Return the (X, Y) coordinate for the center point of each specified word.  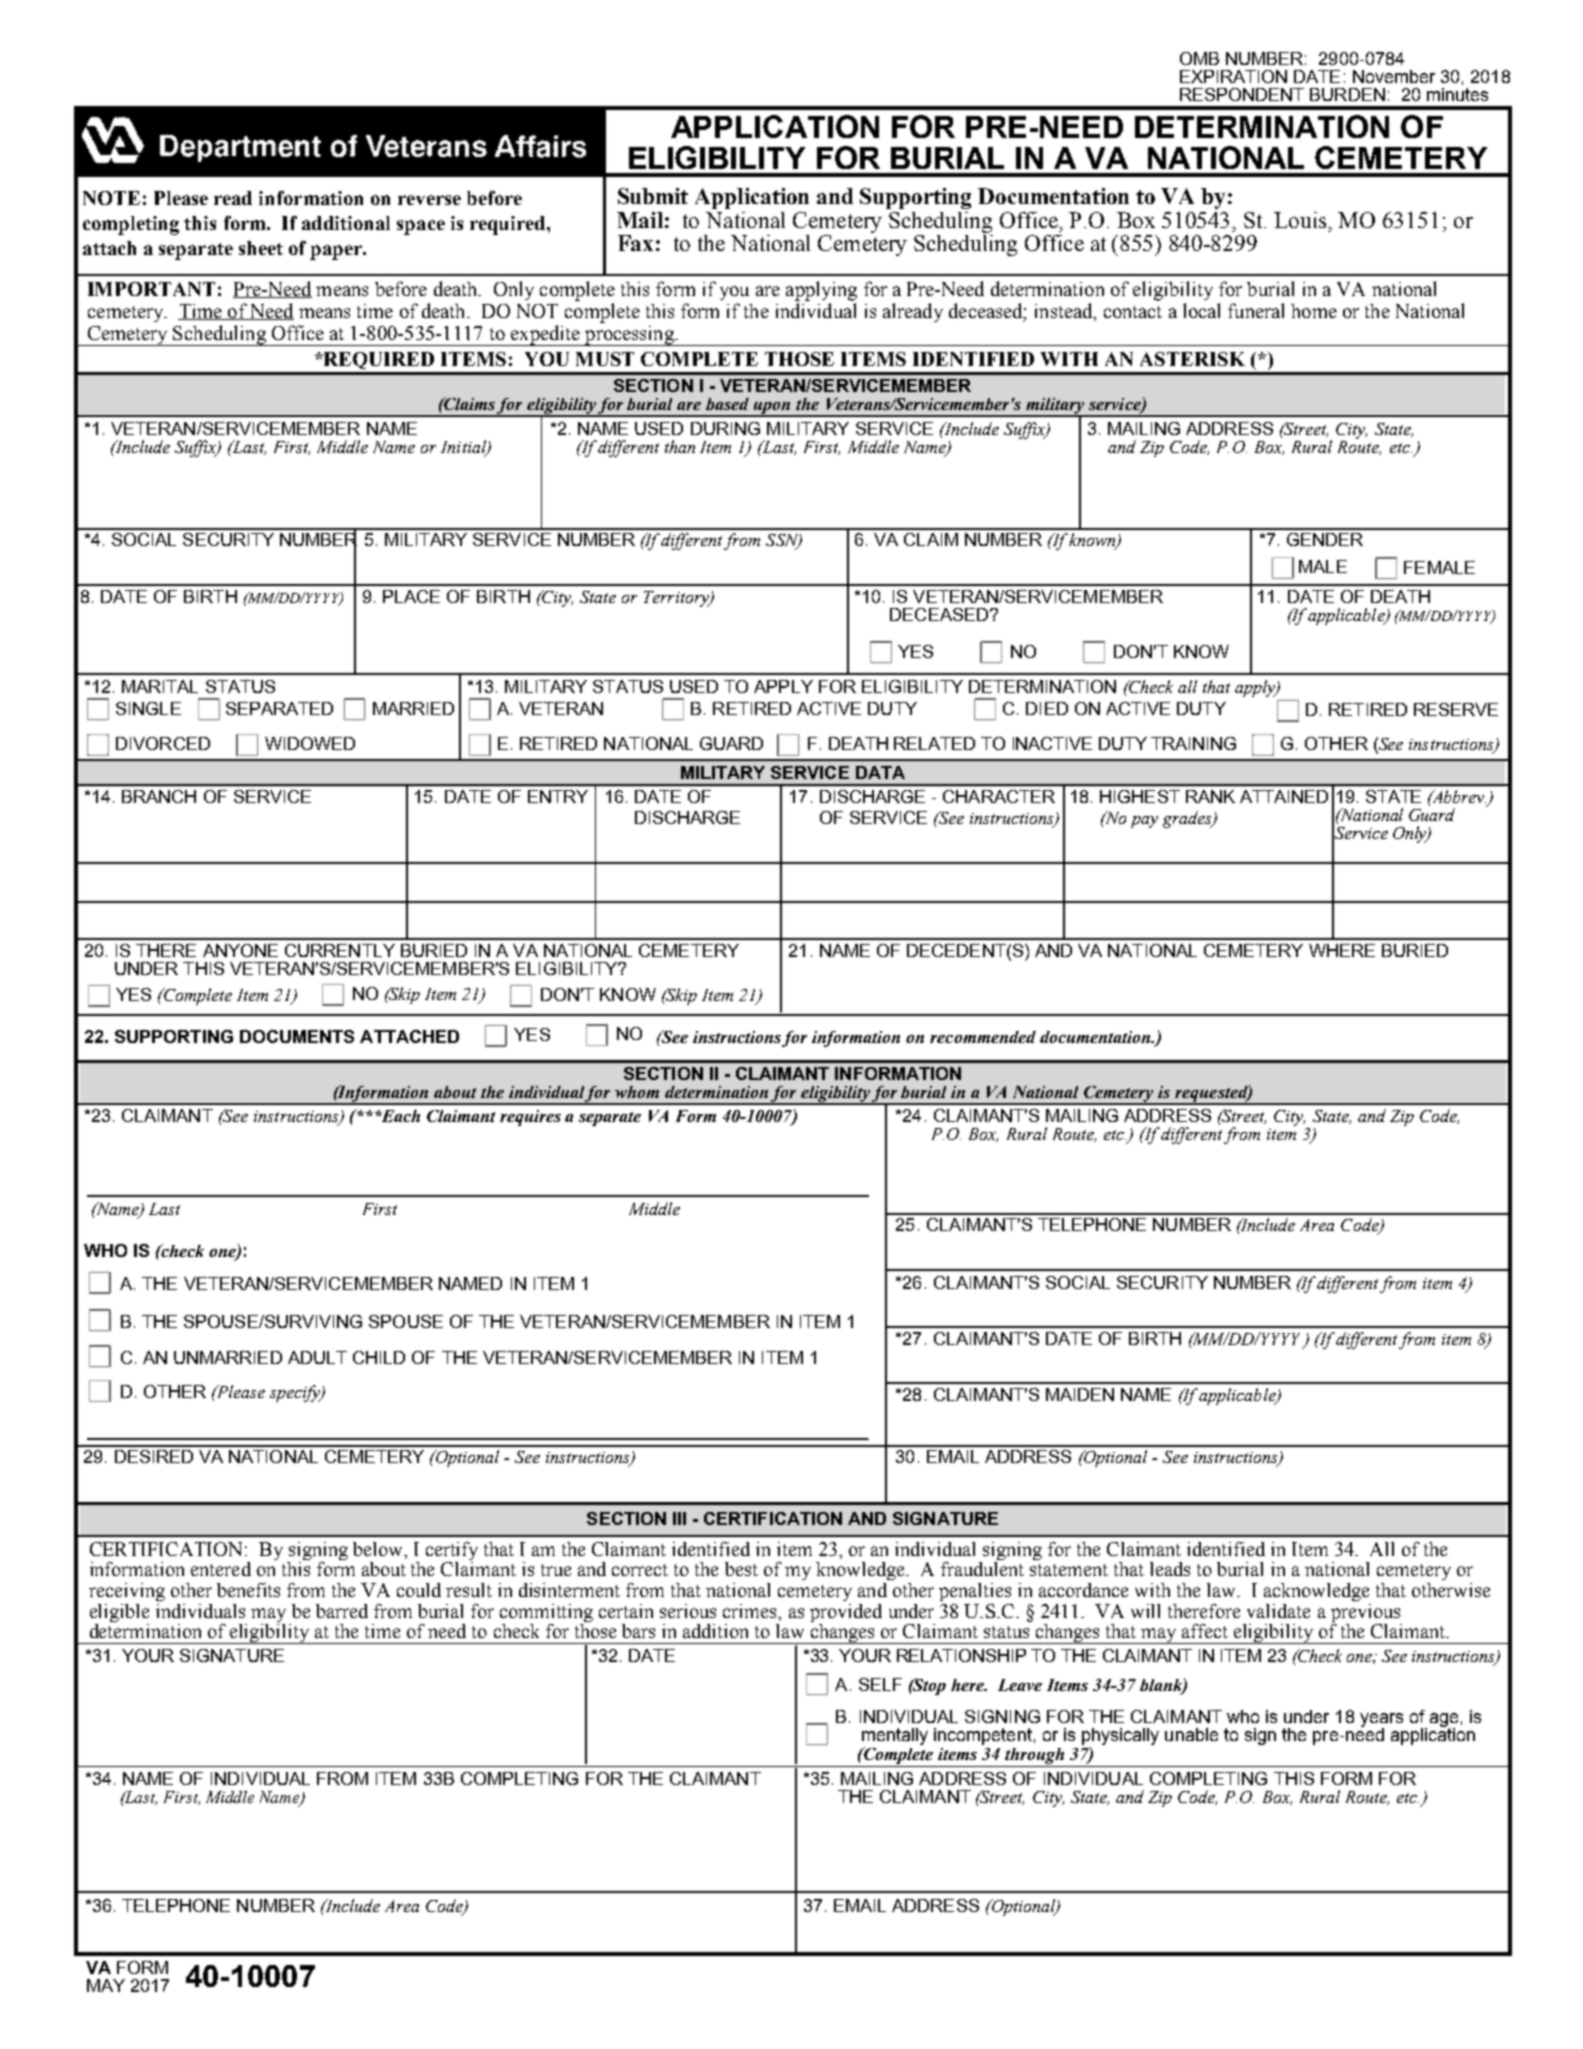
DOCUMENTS (297, 1036)
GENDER (1325, 539)
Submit (653, 196)
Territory (677, 599)
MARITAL (160, 686)
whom (637, 1092)
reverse (429, 200)
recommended (983, 1037)
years (1381, 1721)
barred (342, 1611)
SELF (880, 1684)
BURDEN (1347, 94)
